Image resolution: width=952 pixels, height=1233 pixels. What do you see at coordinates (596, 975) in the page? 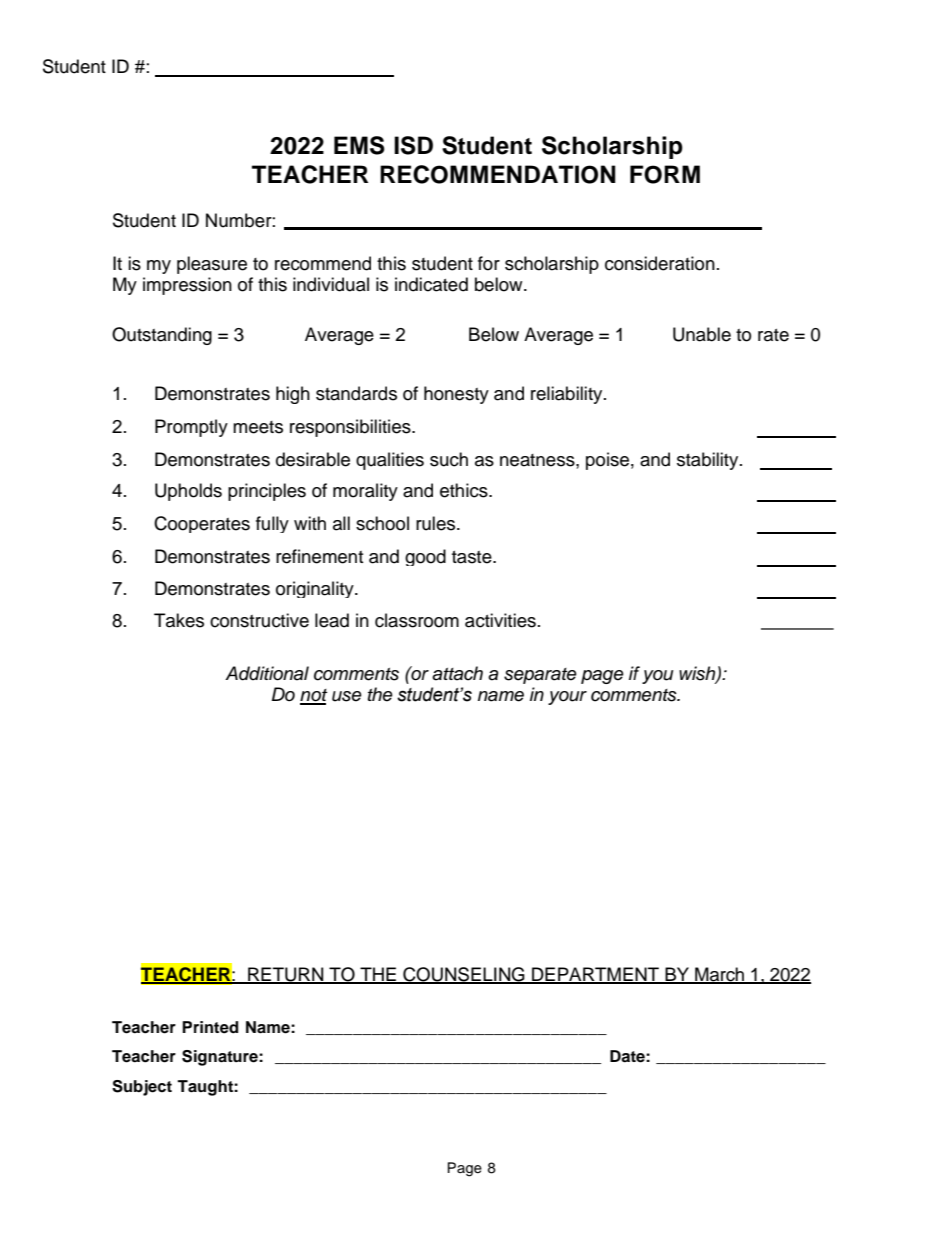
I see `DEPARTMENT` at bounding box center [596, 975].
